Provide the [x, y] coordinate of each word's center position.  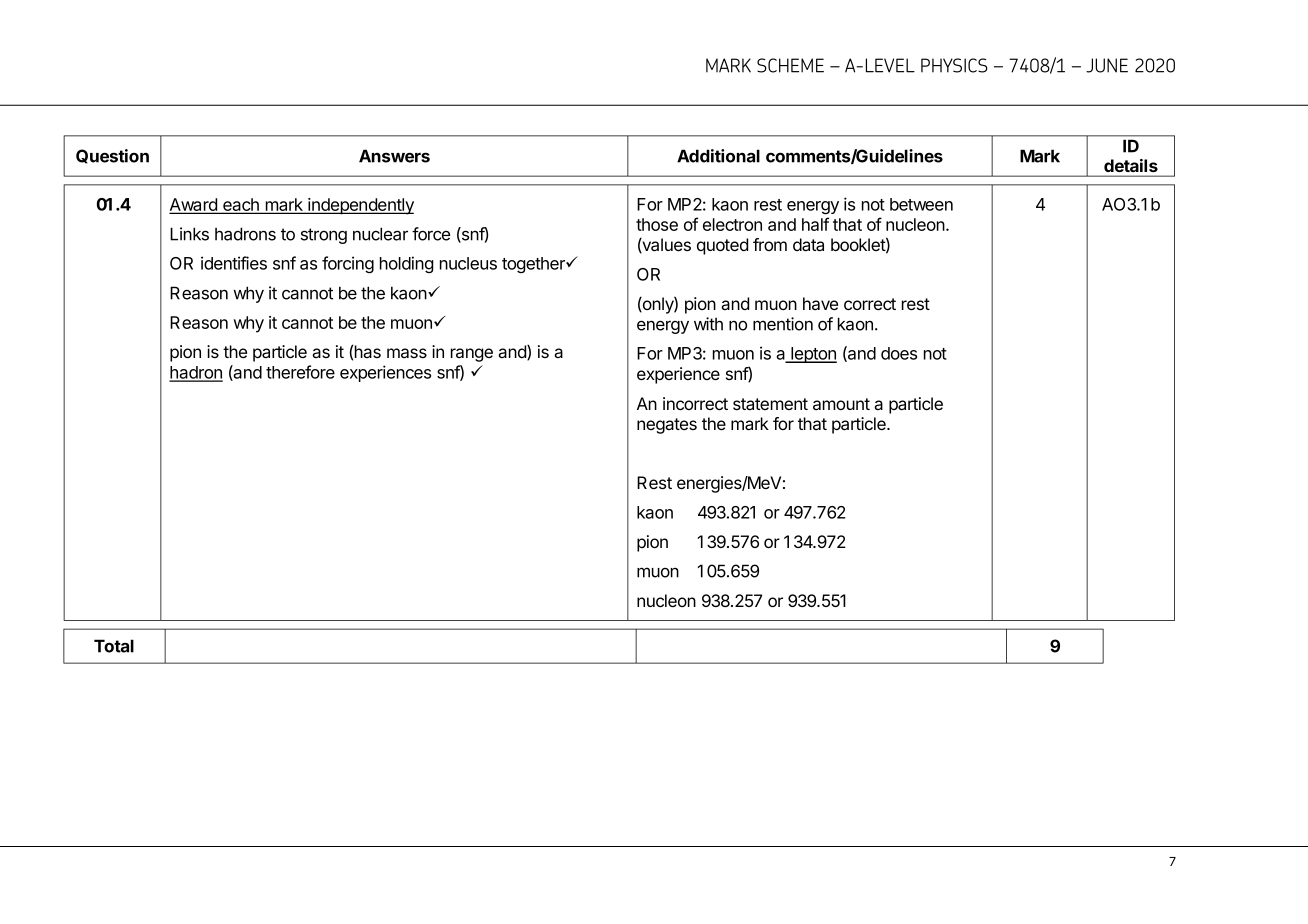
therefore [300, 372]
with [708, 324]
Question [112, 156]
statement [770, 404]
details [1131, 165]
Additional [718, 156]
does [899, 353]
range [472, 355]
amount [841, 404]
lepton [813, 355]
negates [667, 426]
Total [114, 646]
